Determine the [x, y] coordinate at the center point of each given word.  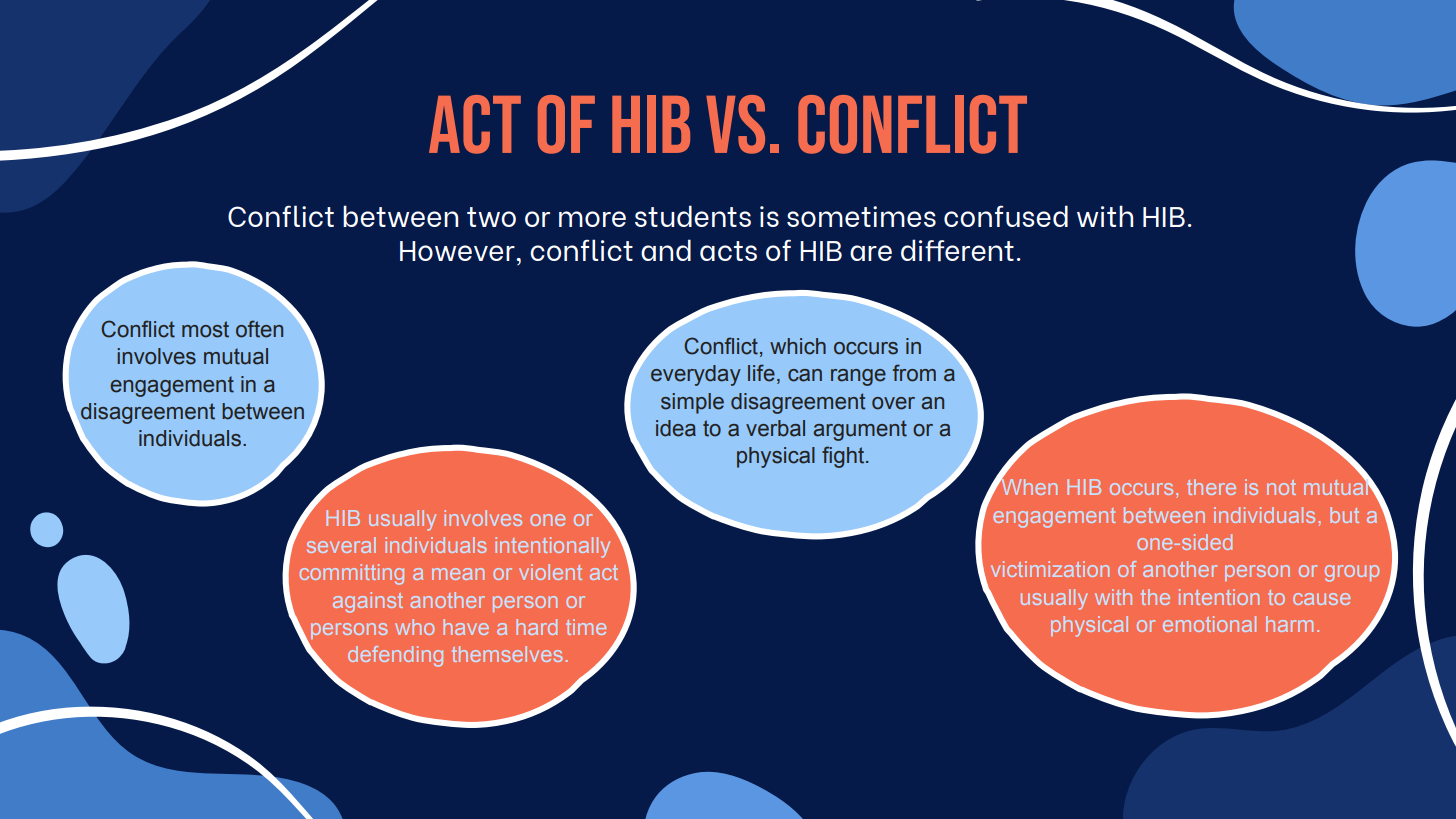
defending [395, 656]
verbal [775, 428]
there [1211, 487]
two [491, 217]
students [693, 216]
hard [536, 627]
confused [1006, 216]
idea [676, 428]
